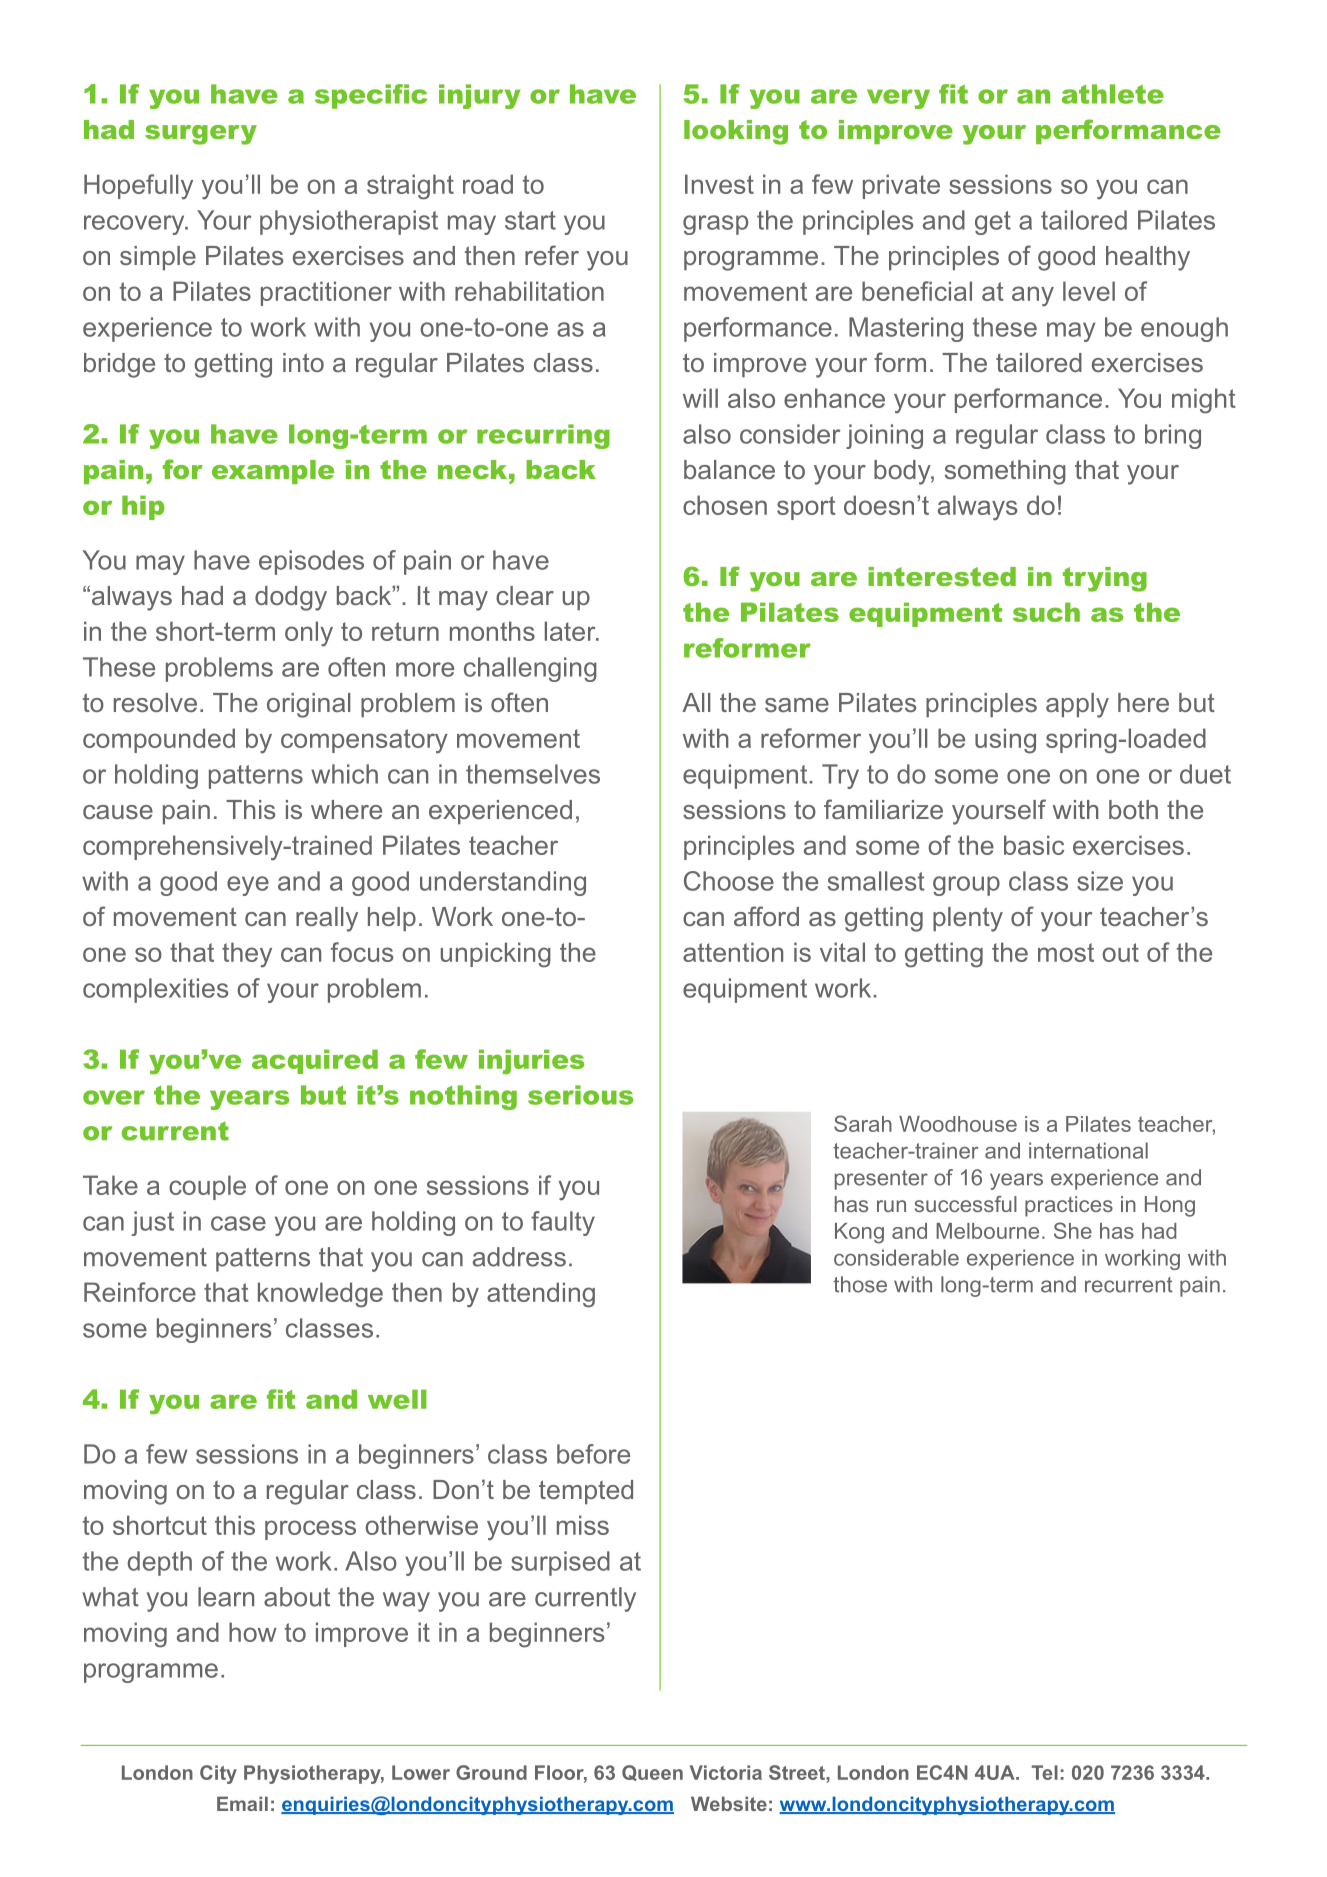  Describe the element at coordinates (311, 562) in the page. I see `episodes` at that location.
